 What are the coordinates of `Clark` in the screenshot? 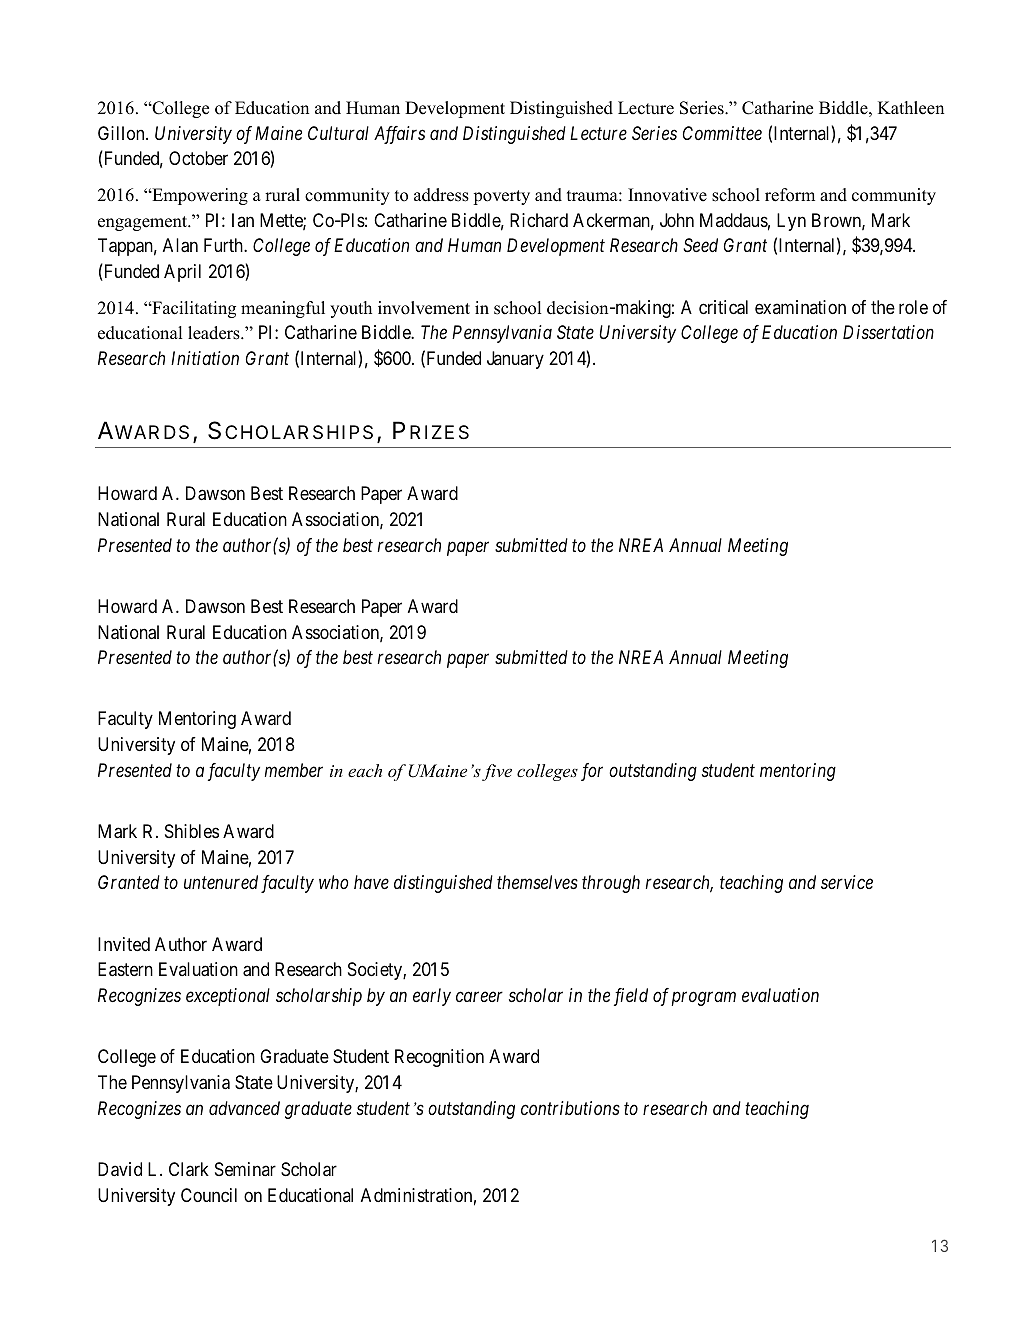 It's located at (189, 1169).
